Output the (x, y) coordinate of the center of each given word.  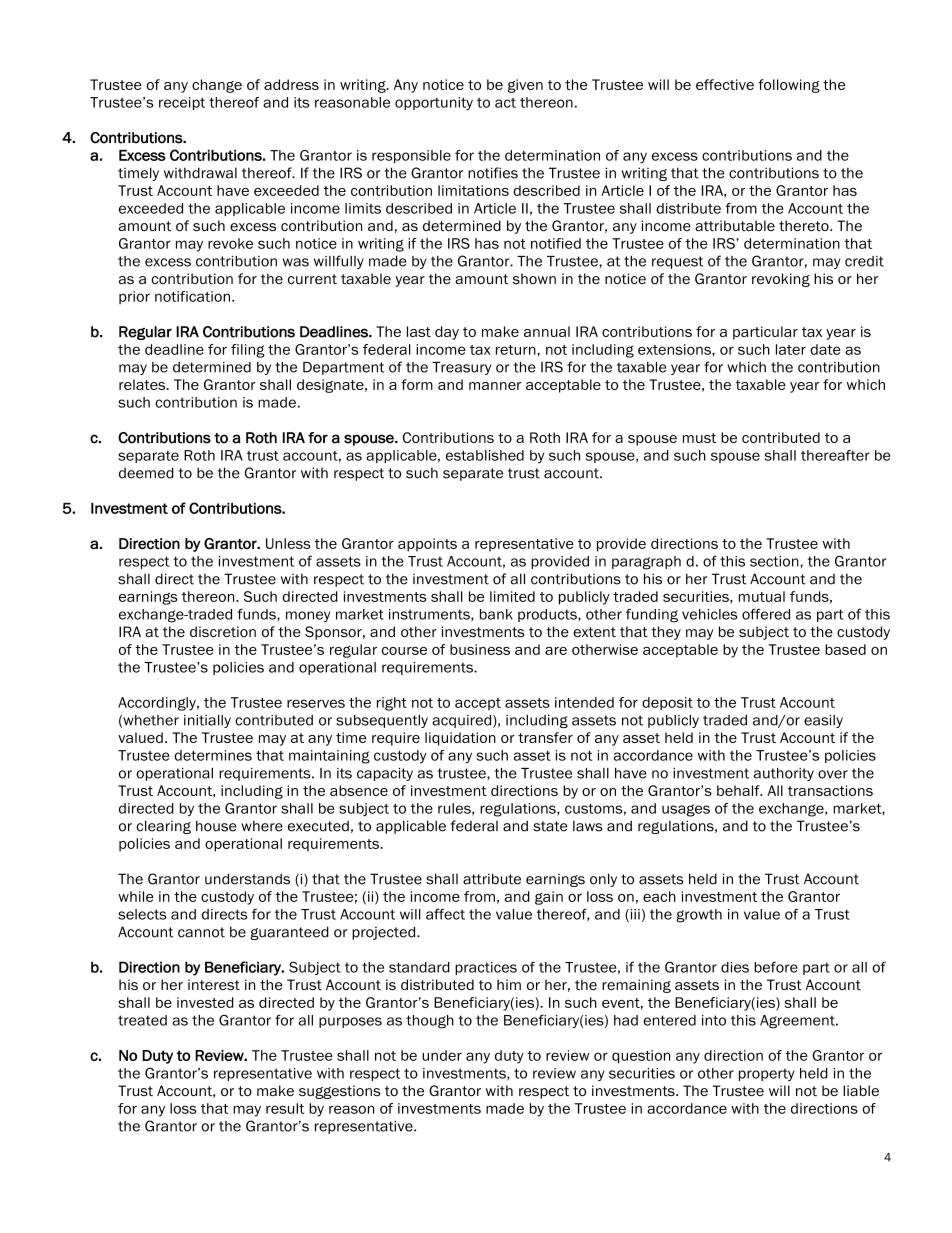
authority (784, 774)
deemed (146, 473)
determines (213, 755)
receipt (182, 103)
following (789, 86)
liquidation (460, 739)
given (525, 86)
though (430, 1022)
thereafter (835, 455)
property (767, 1074)
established (485, 455)
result (285, 1108)
